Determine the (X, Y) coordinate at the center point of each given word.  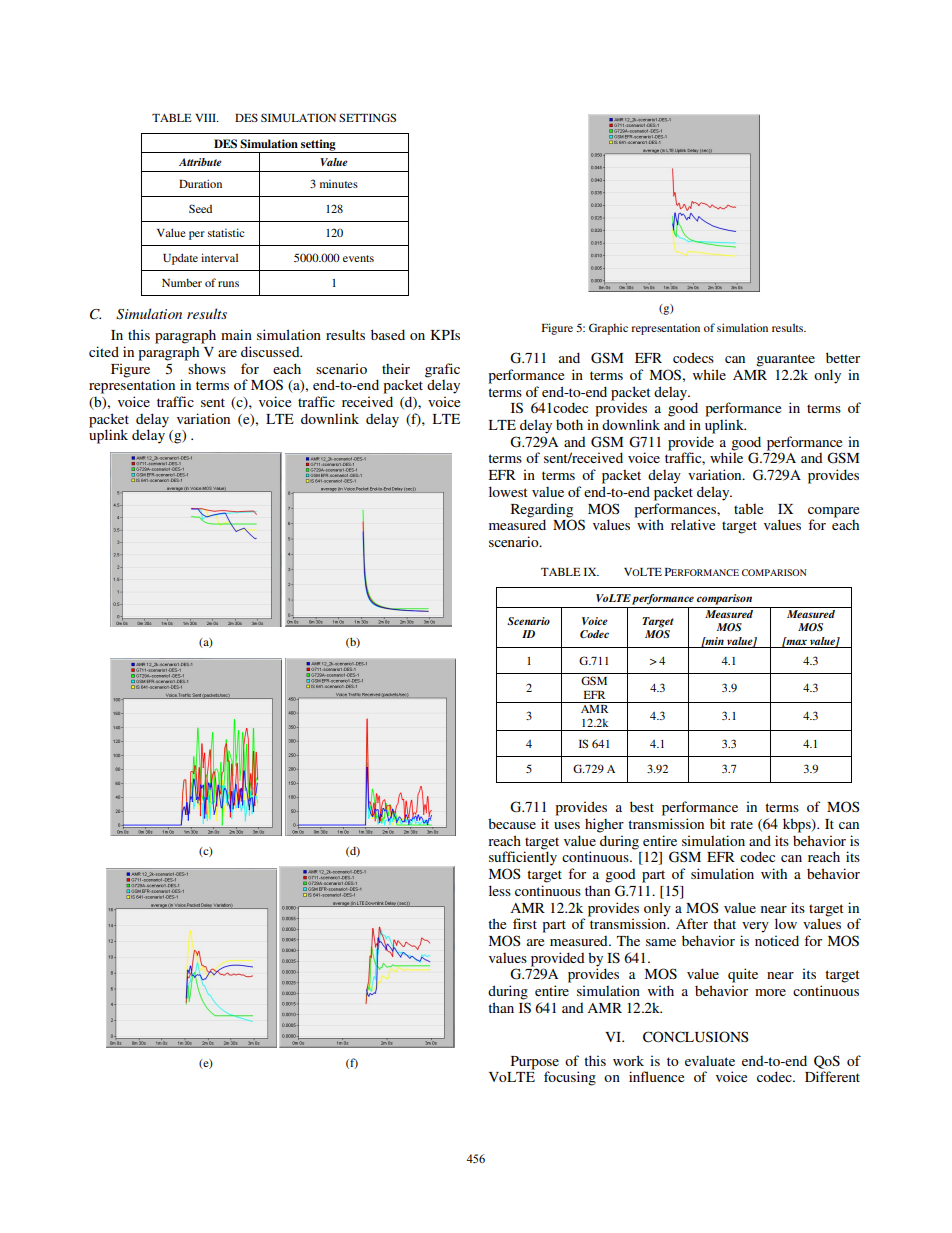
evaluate (710, 1061)
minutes (339, 183)
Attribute (200, 162)
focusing (570, 1078)
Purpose (535, 1063)
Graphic (608, 329)
